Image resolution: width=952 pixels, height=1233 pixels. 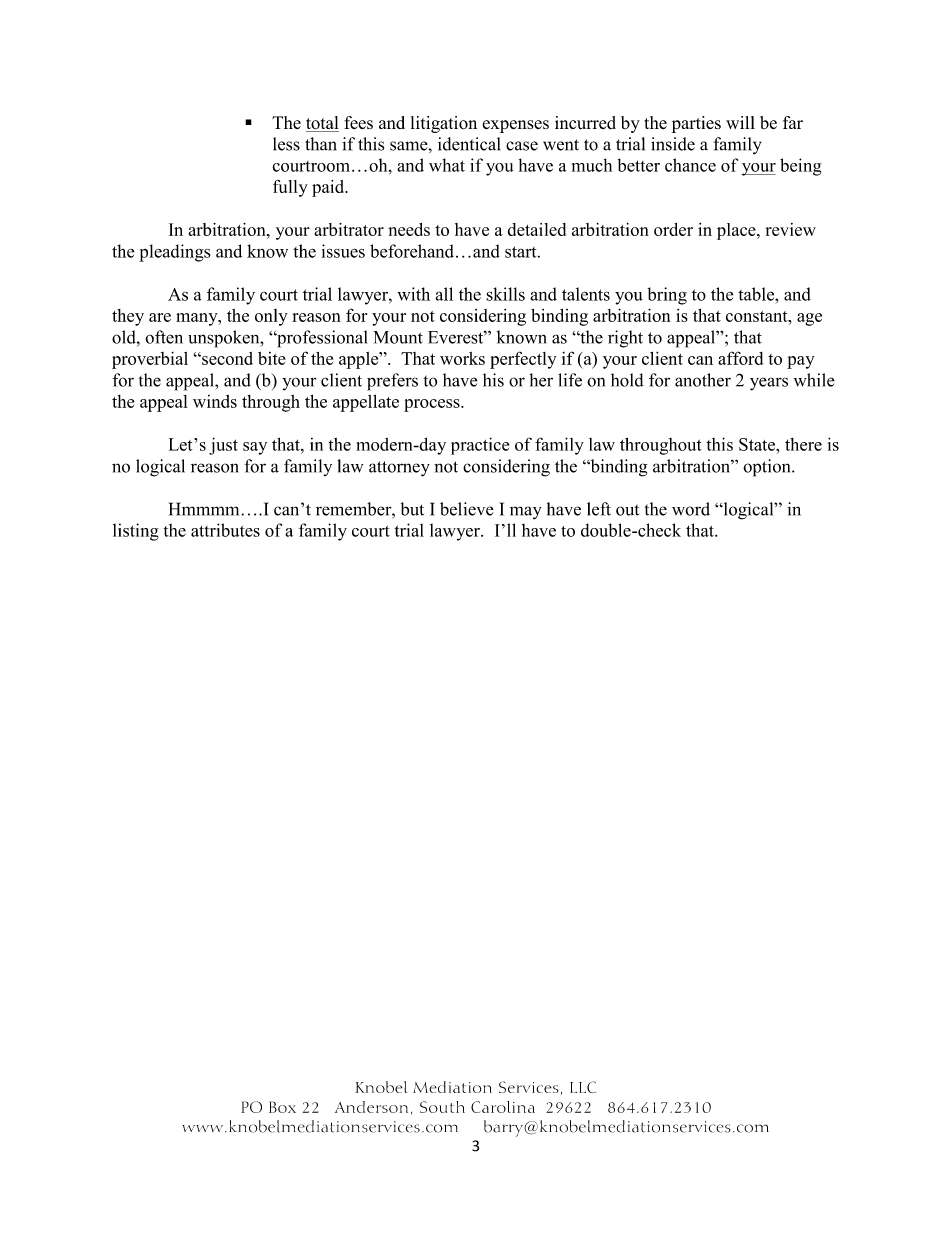 What do you see at coordinates (282, 1107) in the page?
I see `Box` at bounding box center [282, 1107].
